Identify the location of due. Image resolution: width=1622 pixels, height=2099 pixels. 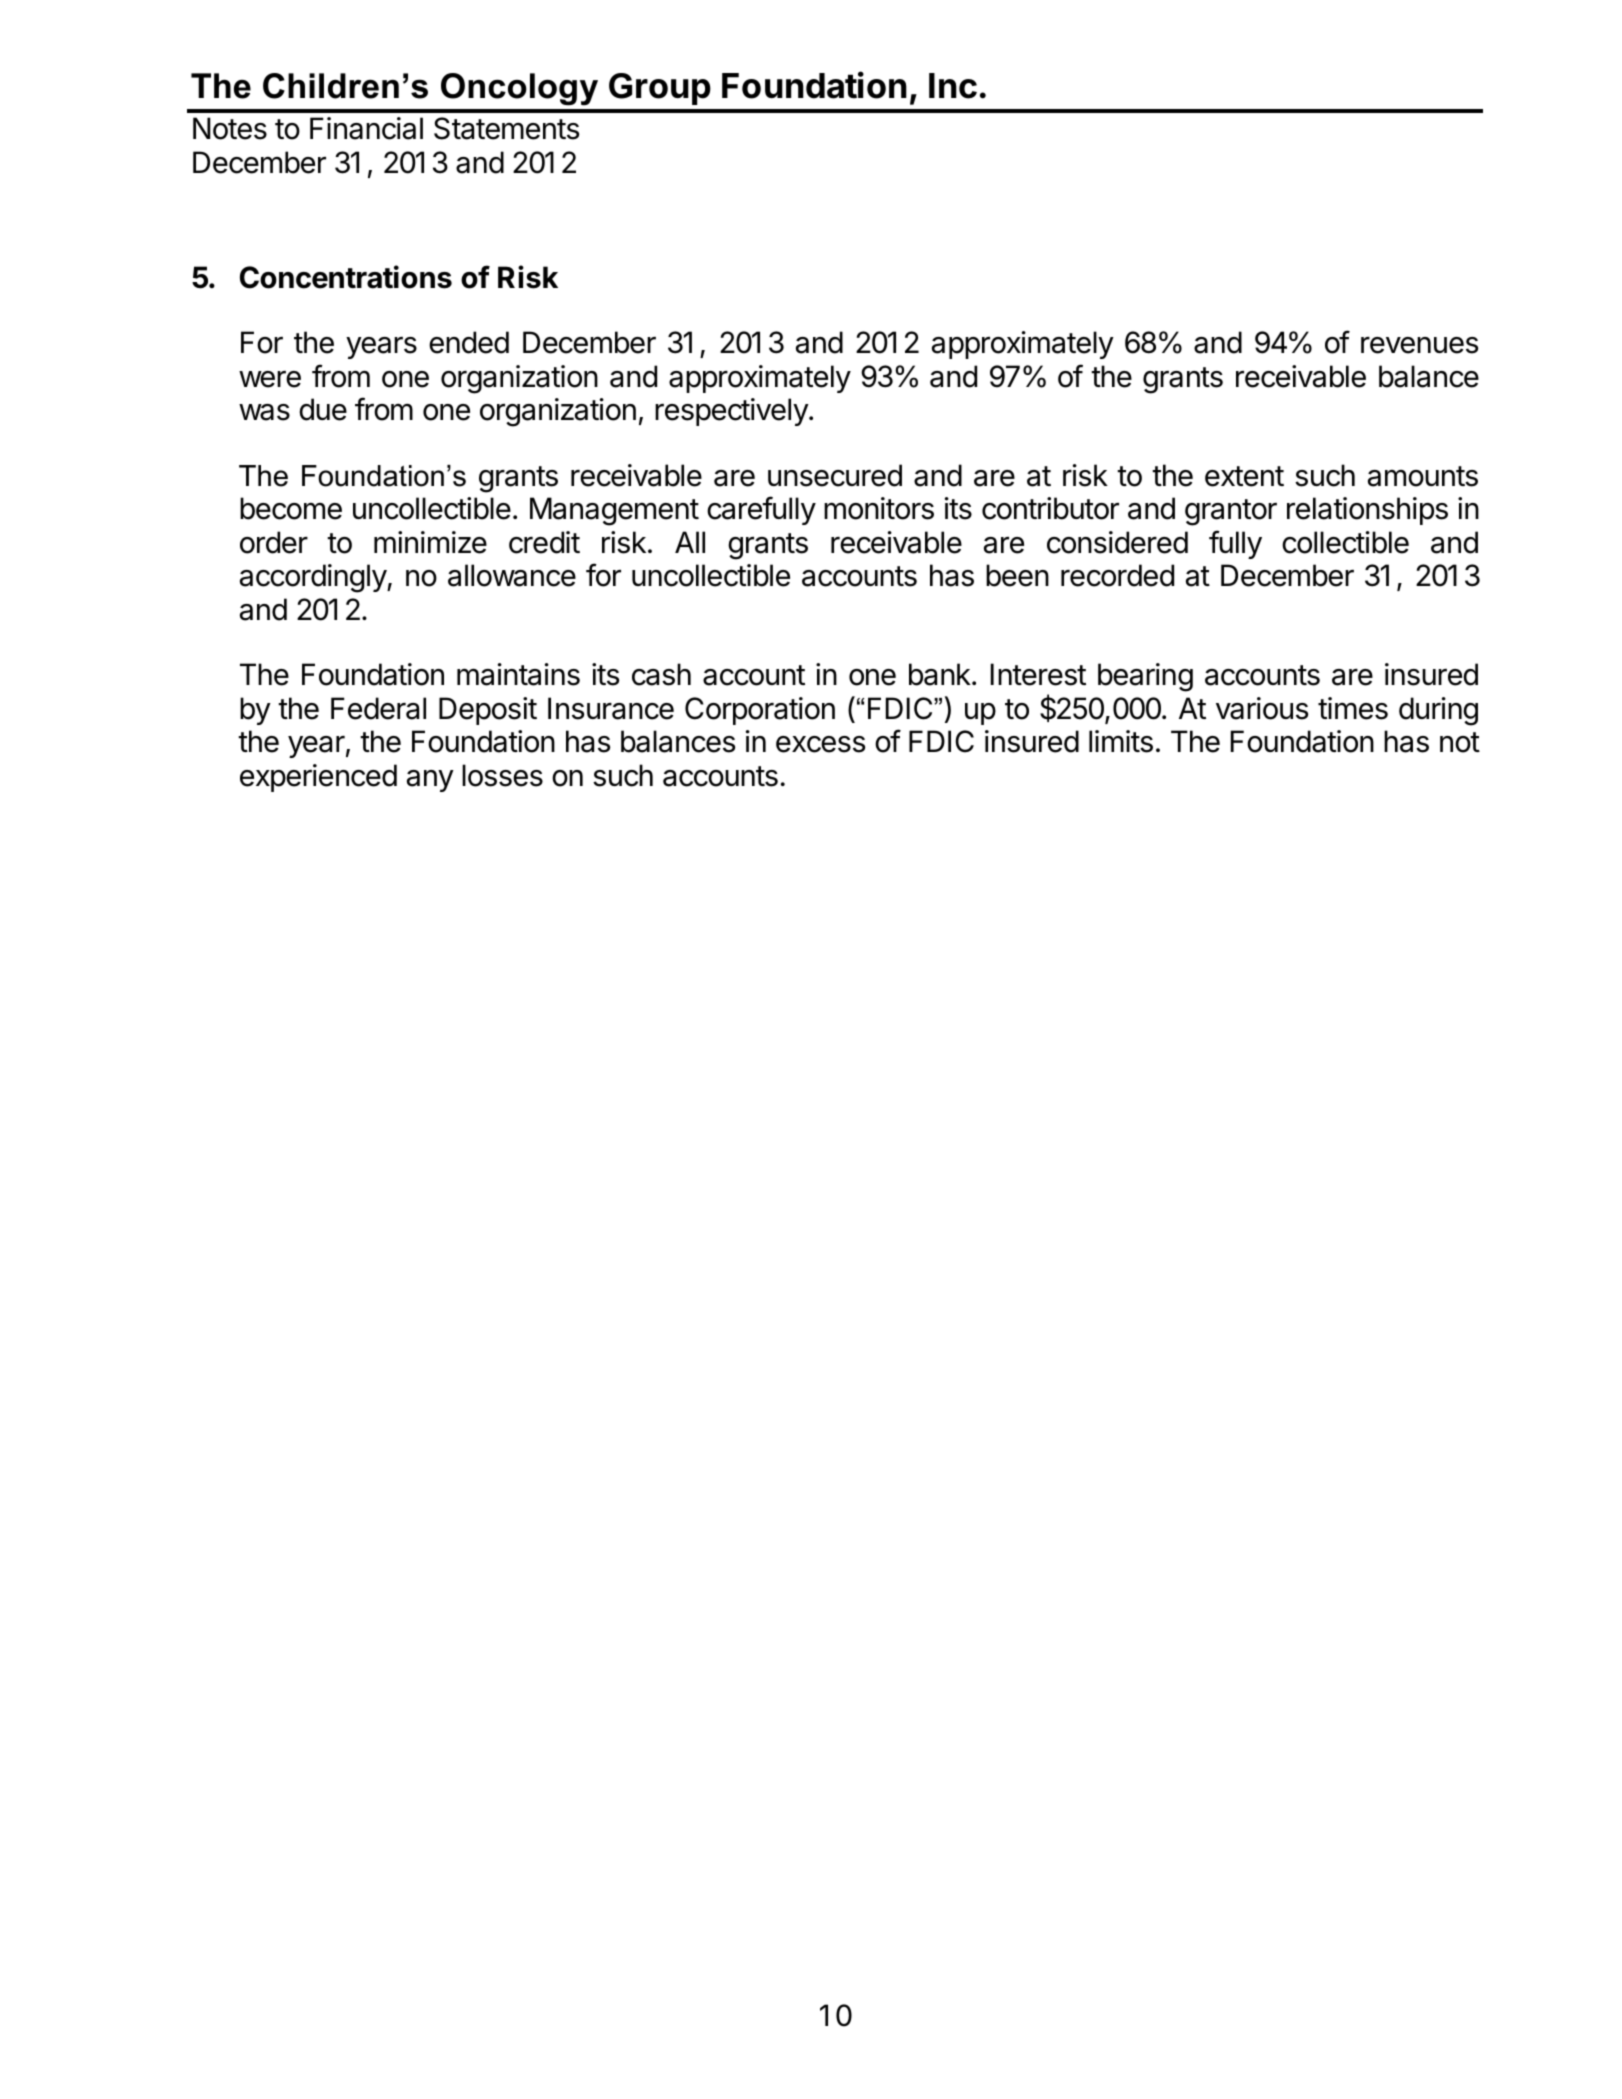
(323, 409).
